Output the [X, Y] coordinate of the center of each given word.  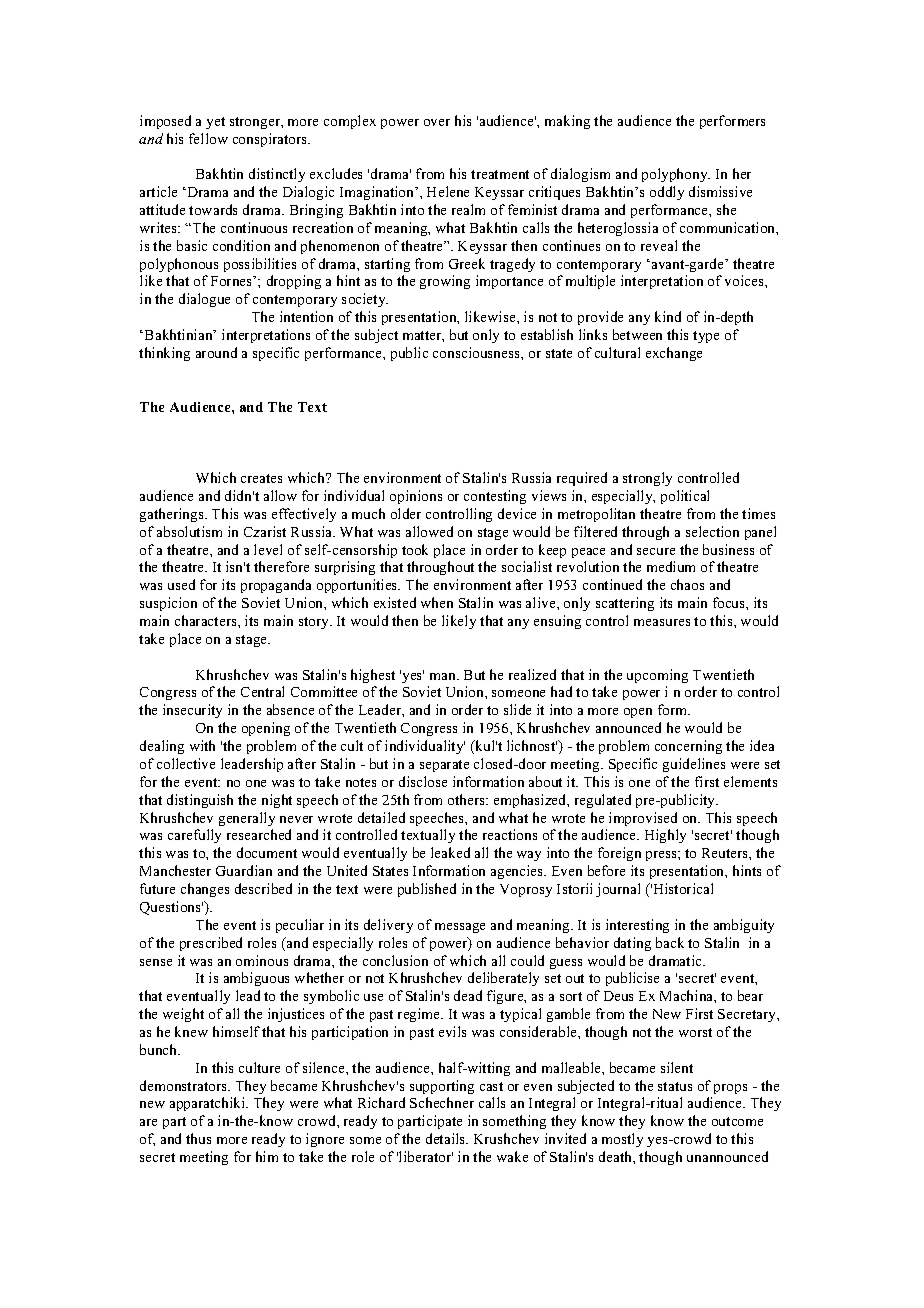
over [437, 122]
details [447, 1138]
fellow [208, 138]
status [675, 1086]
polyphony [676, 175]
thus [198, 1138]
